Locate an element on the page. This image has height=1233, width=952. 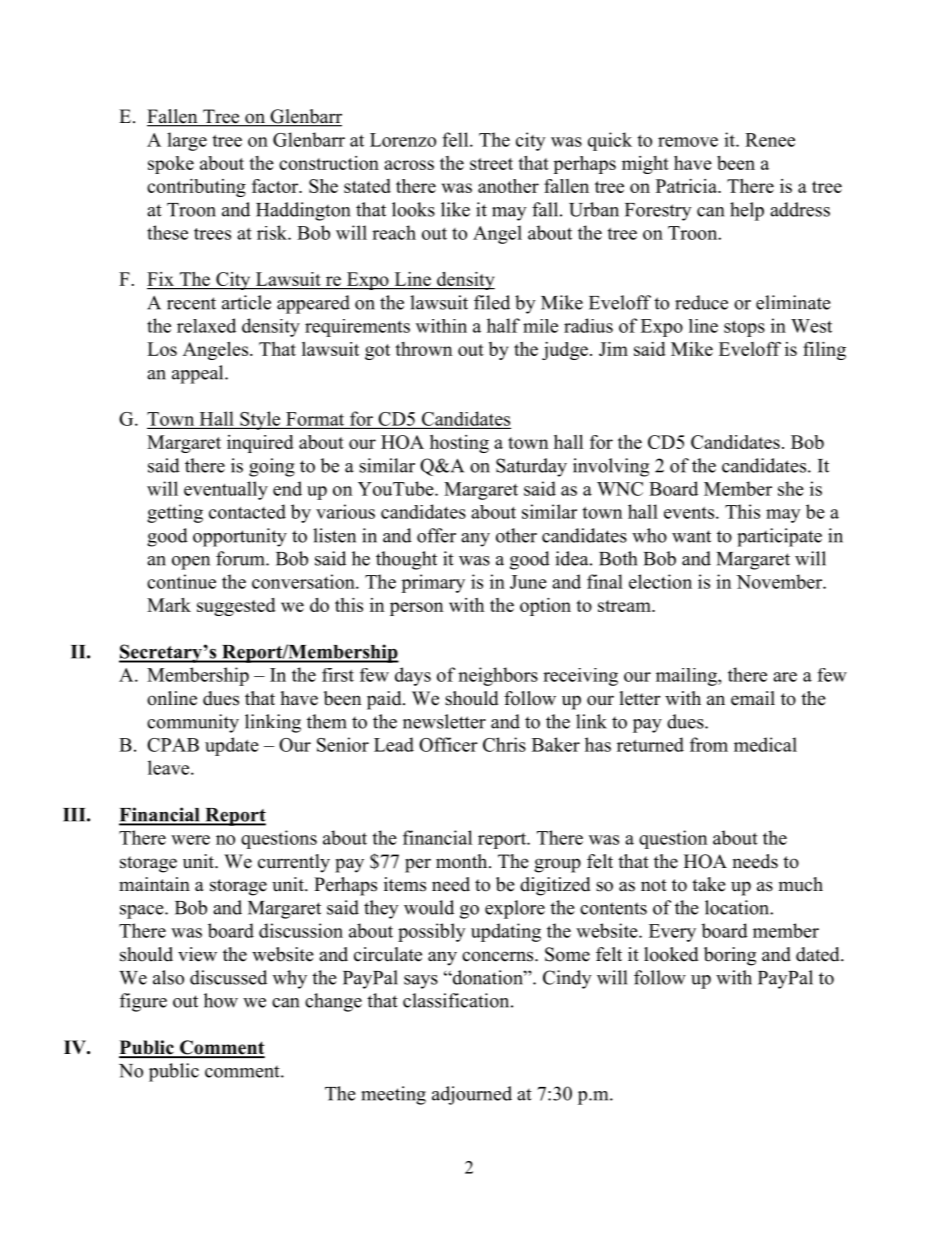
fell is located at coordinates (456, 139).
